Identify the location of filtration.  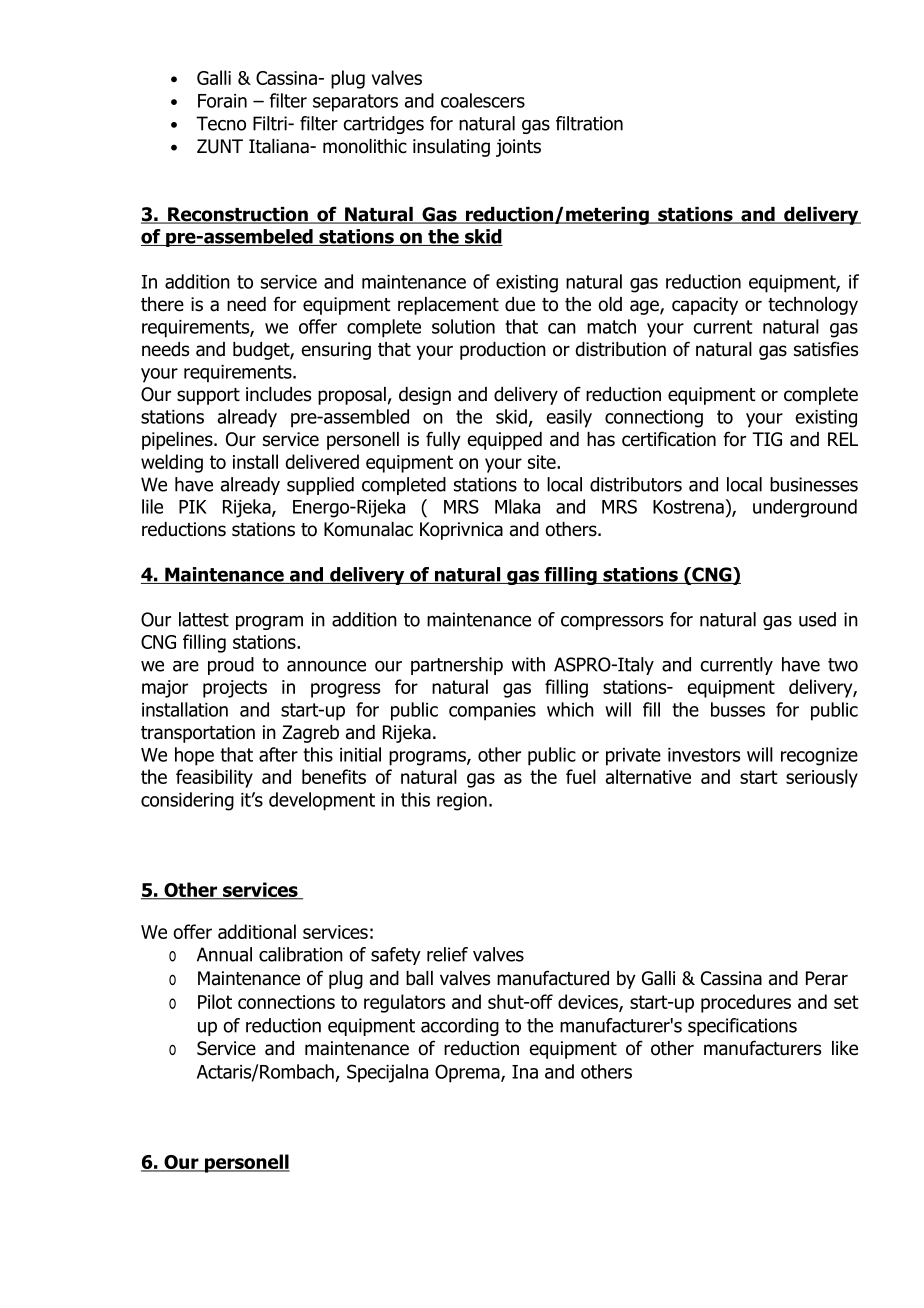
(589, 123).
